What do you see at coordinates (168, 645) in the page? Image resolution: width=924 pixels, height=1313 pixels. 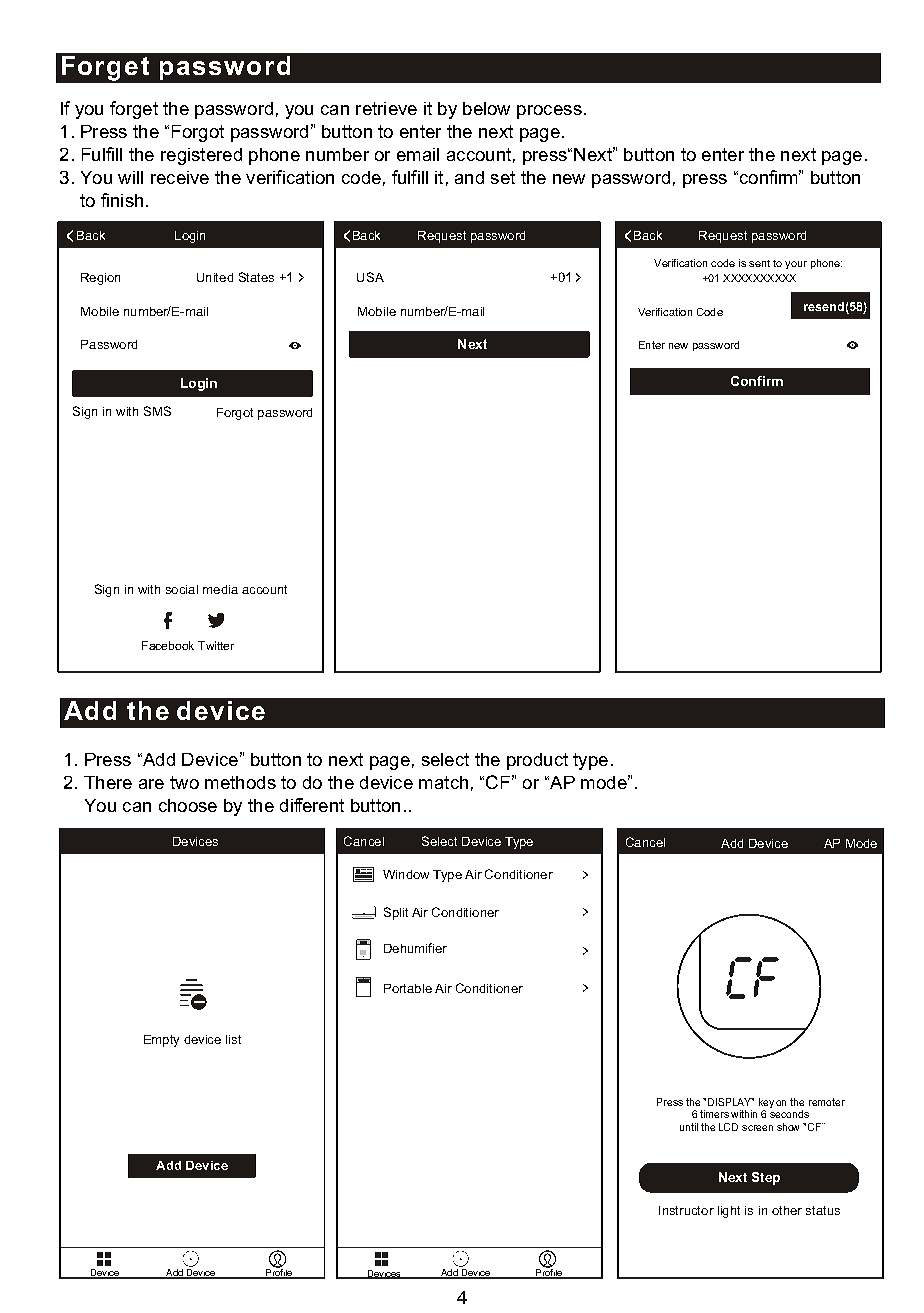 I see `Facebook` at bounding box center [168, 645].
